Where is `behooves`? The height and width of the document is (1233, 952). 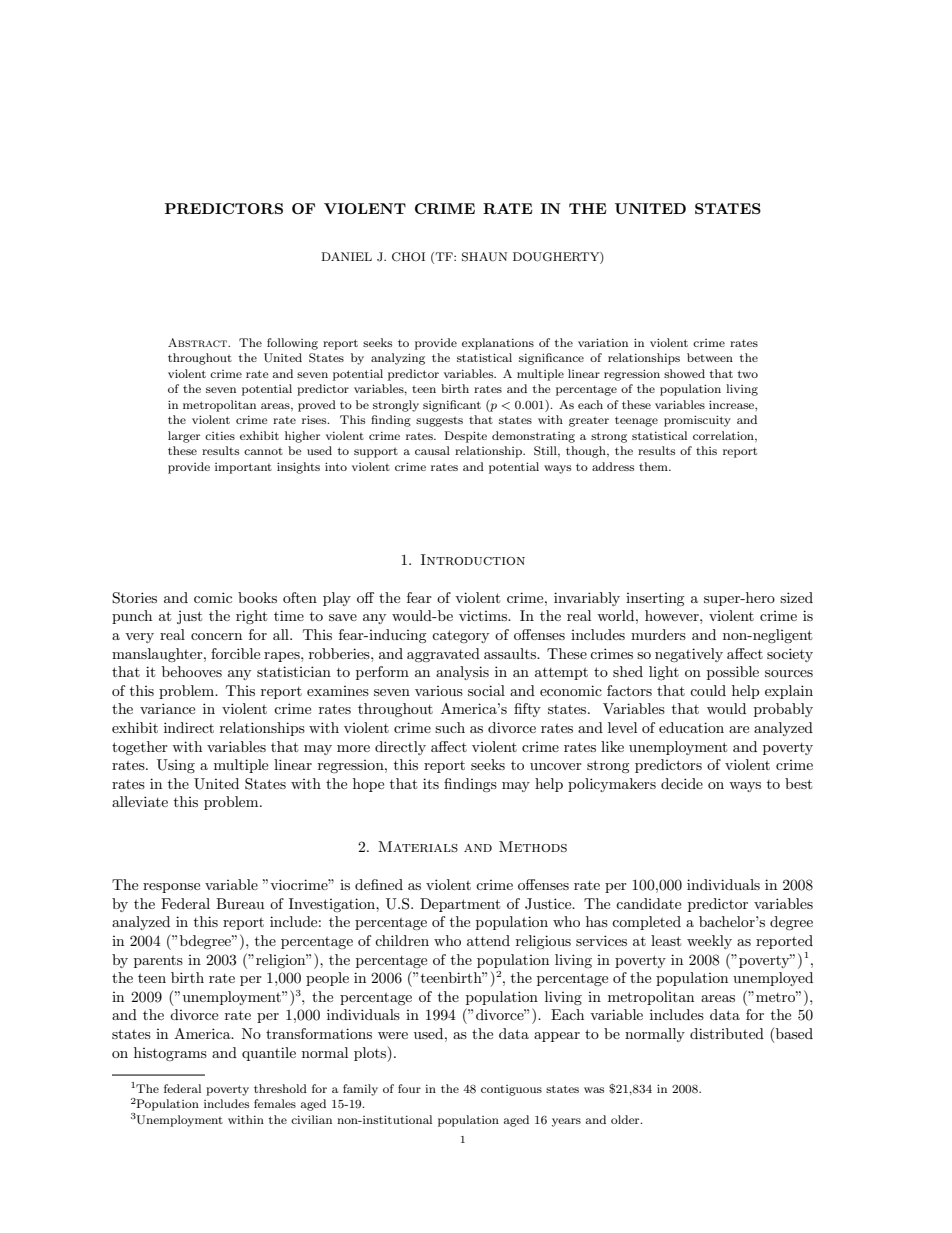
behooves is located at coordinates (192, 671).
